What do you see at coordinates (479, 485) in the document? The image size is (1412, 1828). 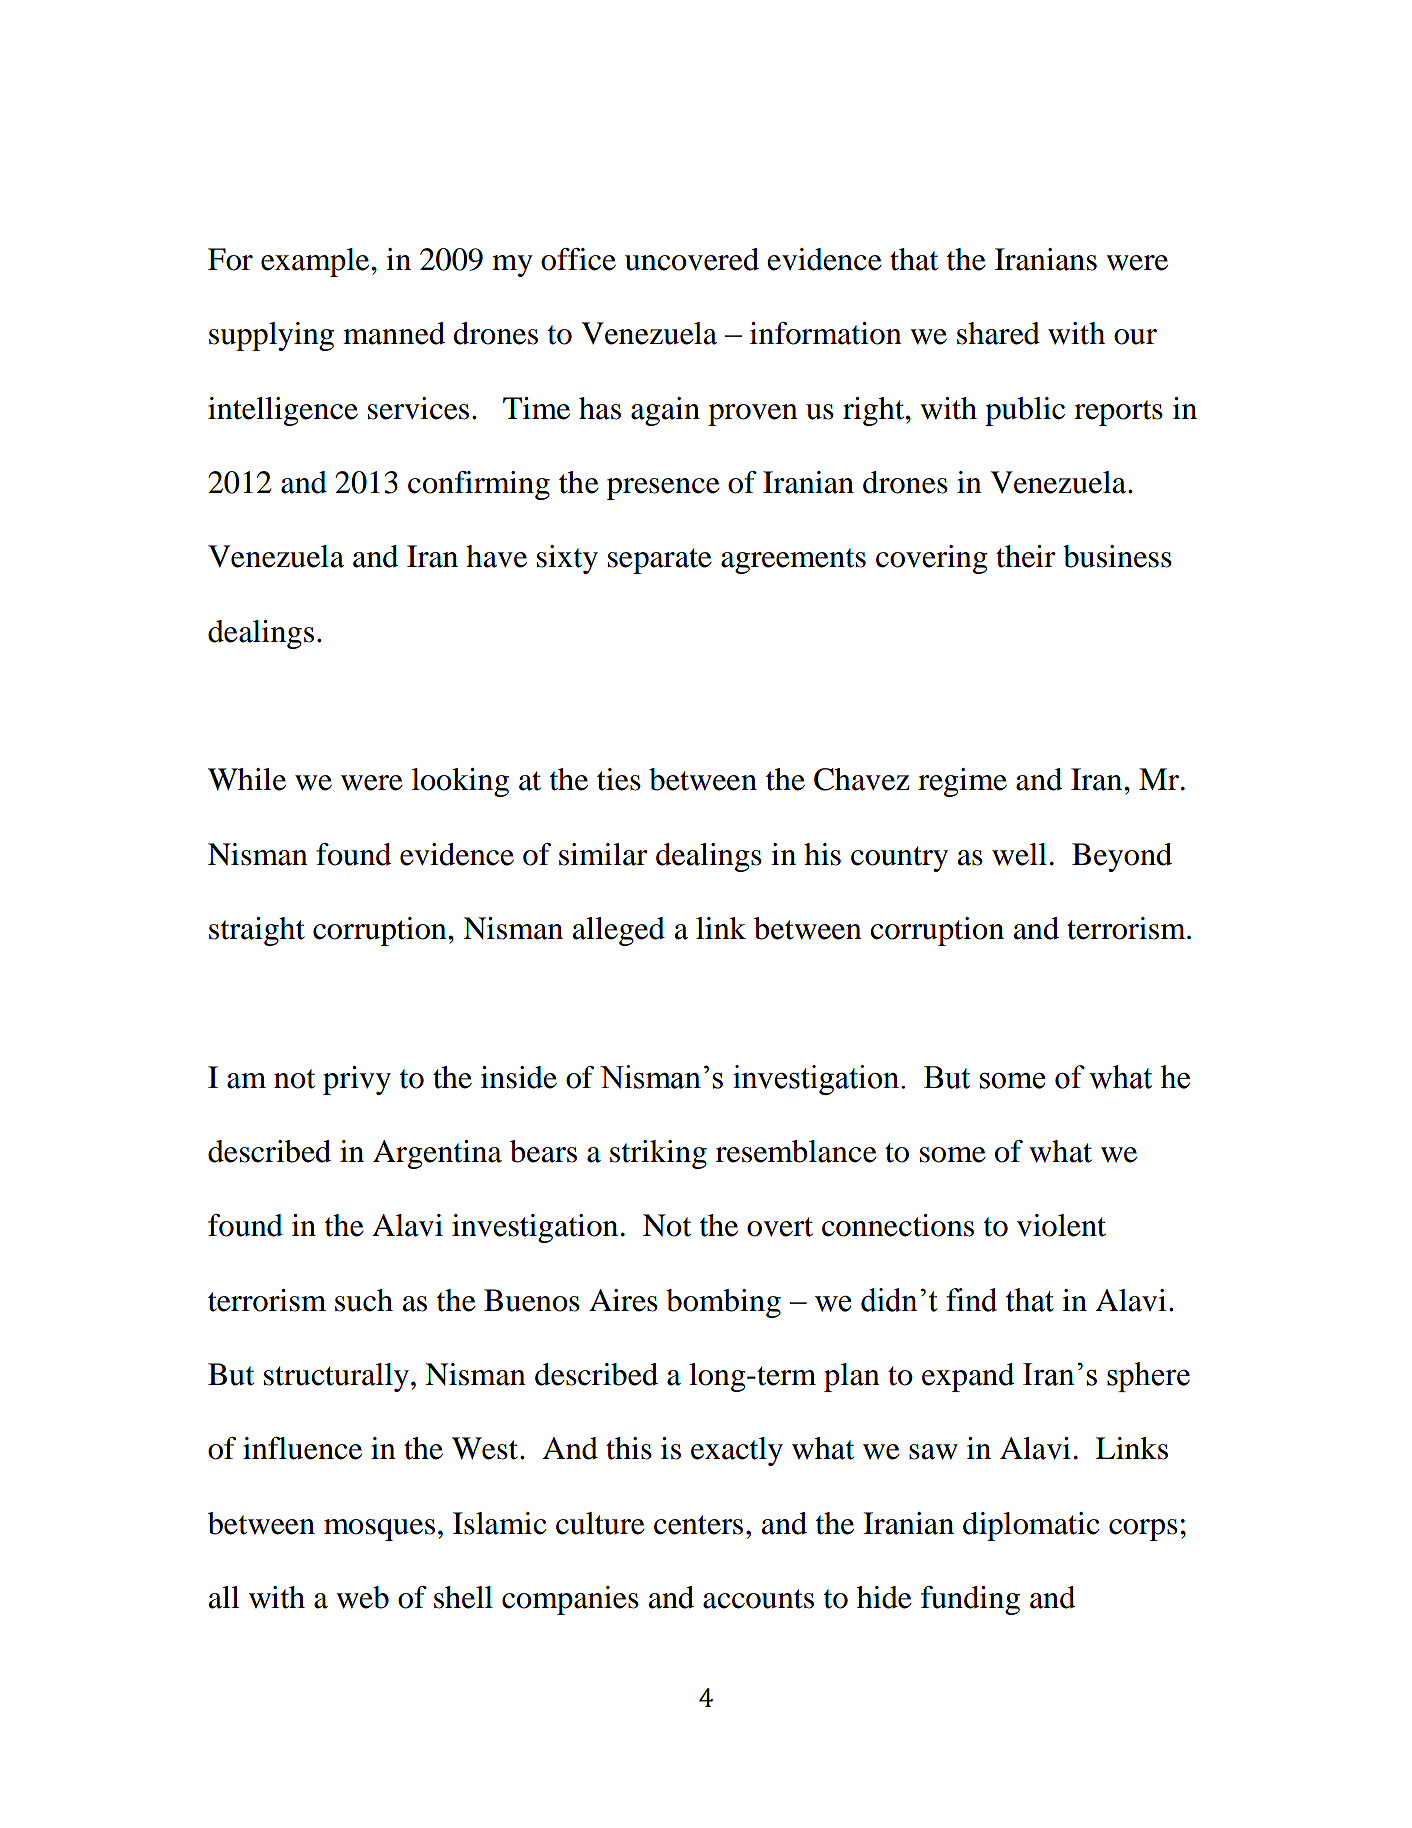 I see `confirming` at bounding box center [479, 485].
